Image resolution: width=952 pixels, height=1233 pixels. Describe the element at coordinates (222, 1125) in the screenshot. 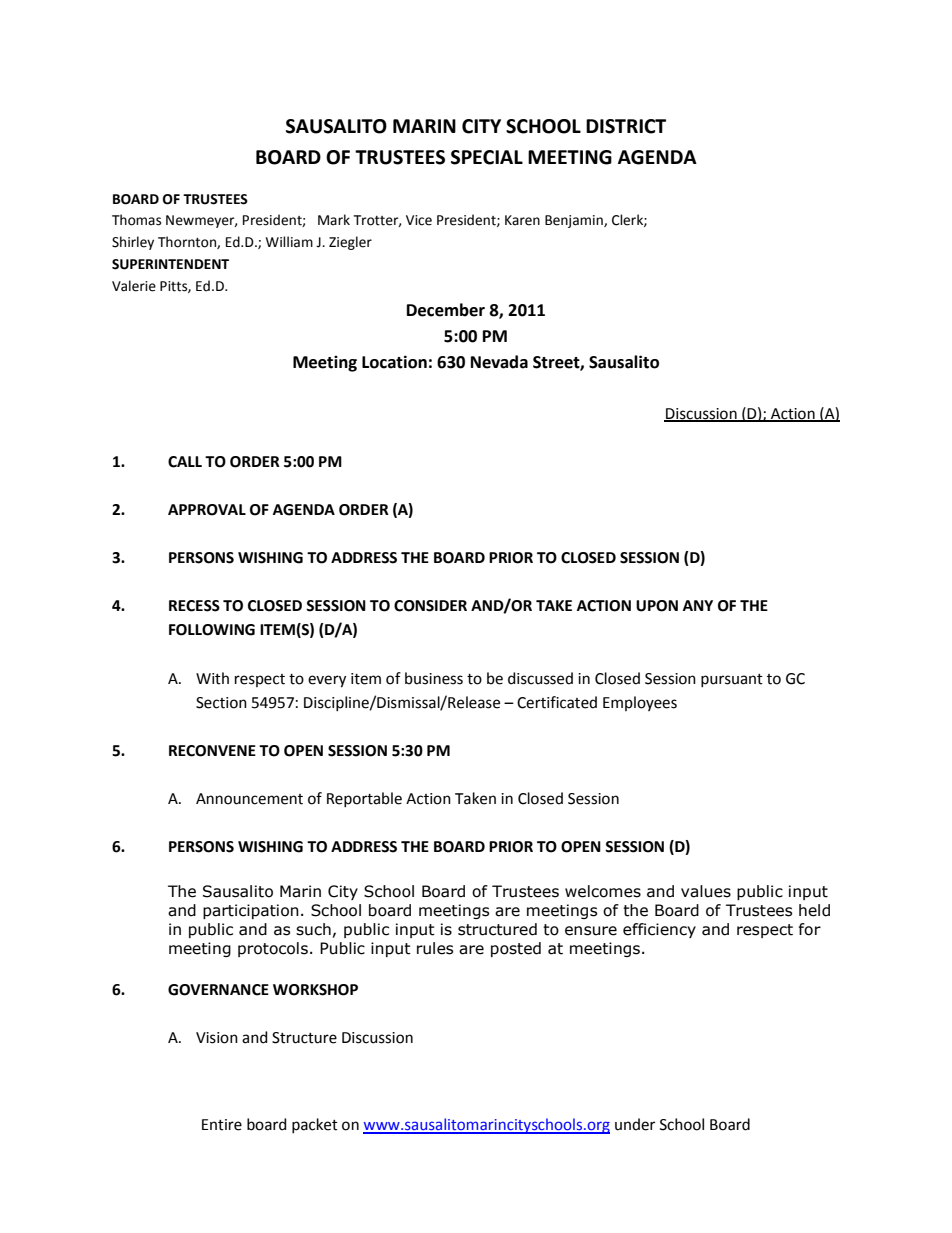

I see `Entire` at that location.
